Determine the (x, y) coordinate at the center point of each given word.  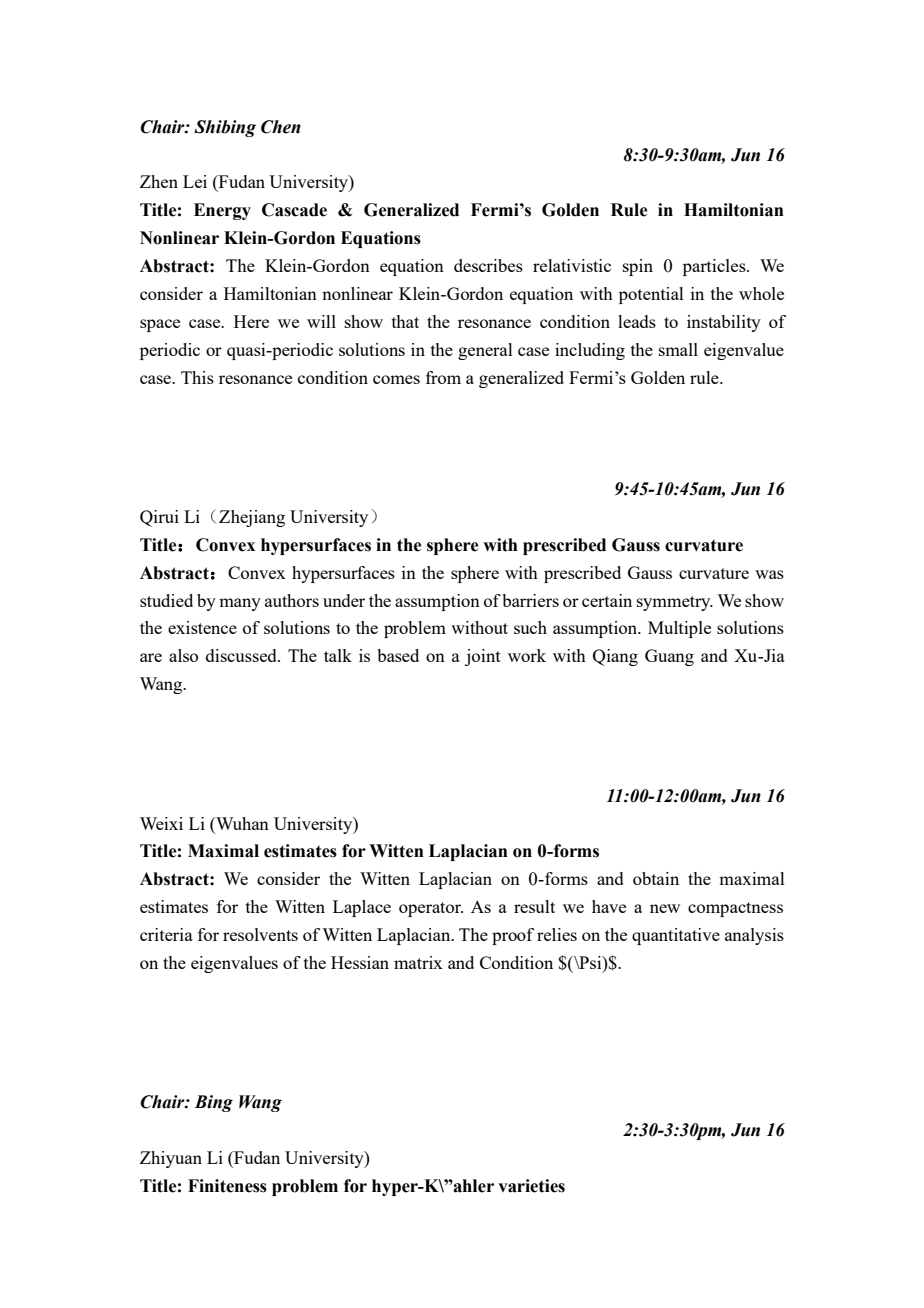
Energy (222, 211)
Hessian (360, 962)
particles (715, 267)
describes (488, 265)
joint (483, 657)
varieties (531, 1186)
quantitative (676, 936)
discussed (242, 655)
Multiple (679, 629)
